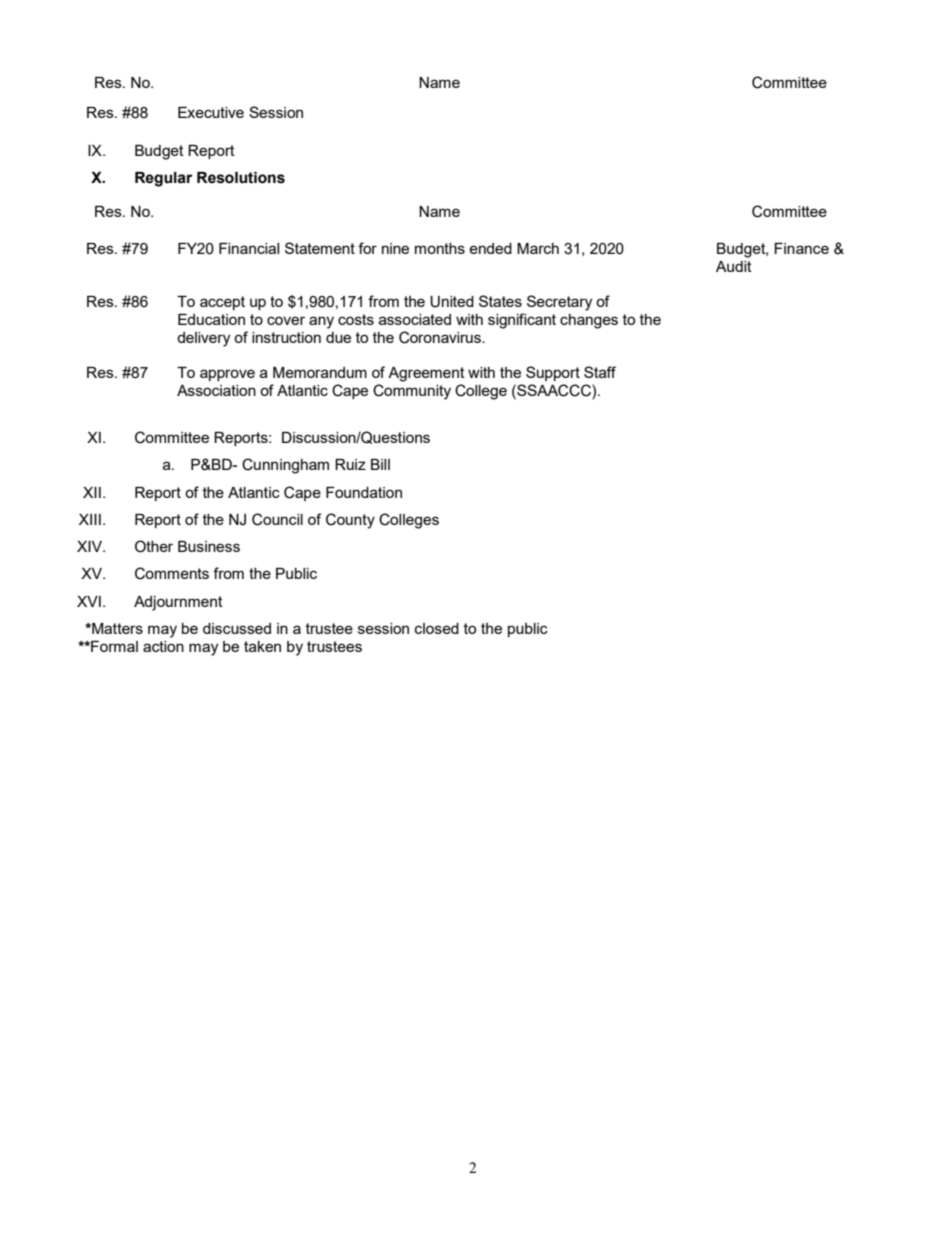  What do you see at coordinates (801, 248) in the screenshot?
I see `Finance` at bounding box center [801, 248].
